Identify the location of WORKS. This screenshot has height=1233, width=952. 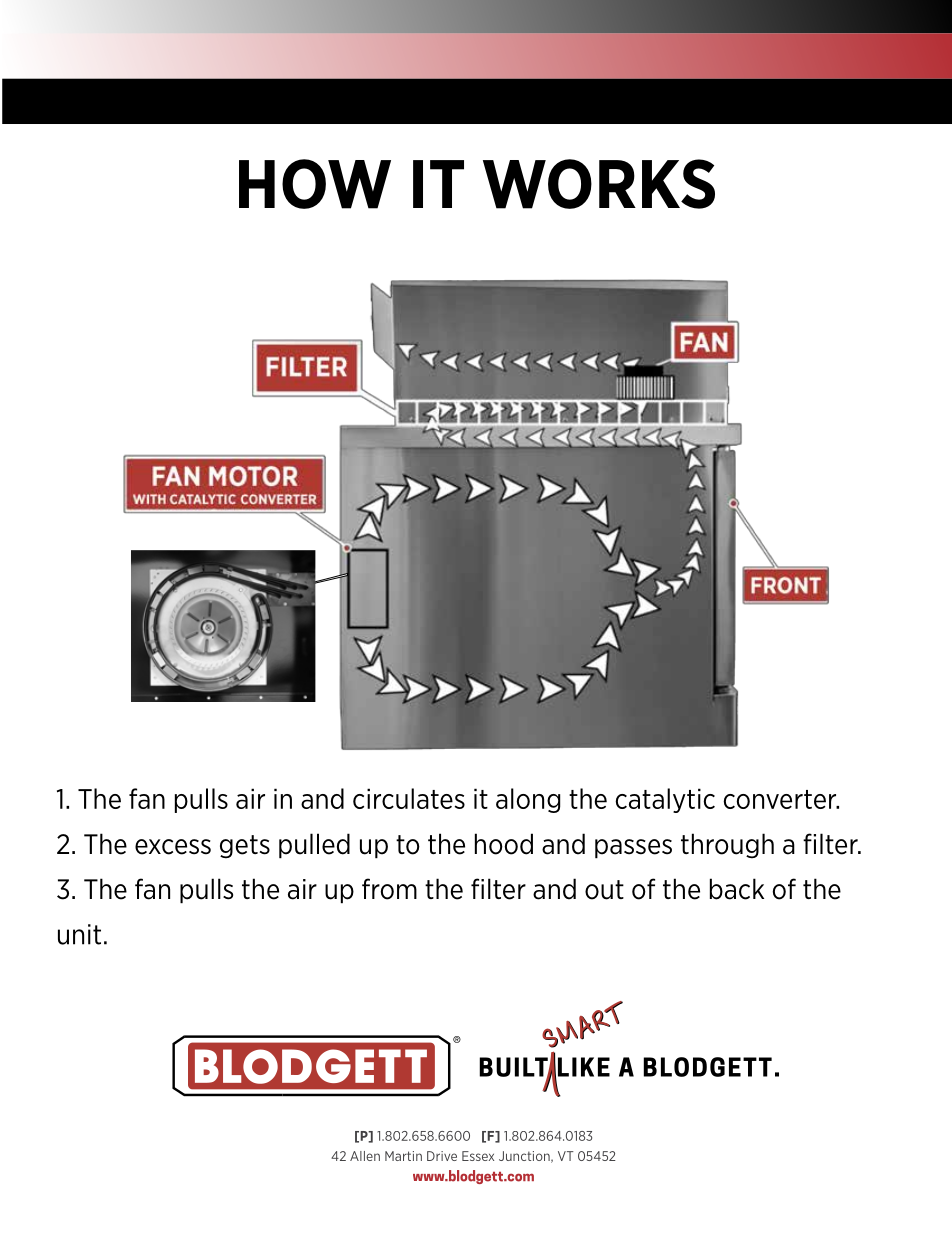
(599, 184).
